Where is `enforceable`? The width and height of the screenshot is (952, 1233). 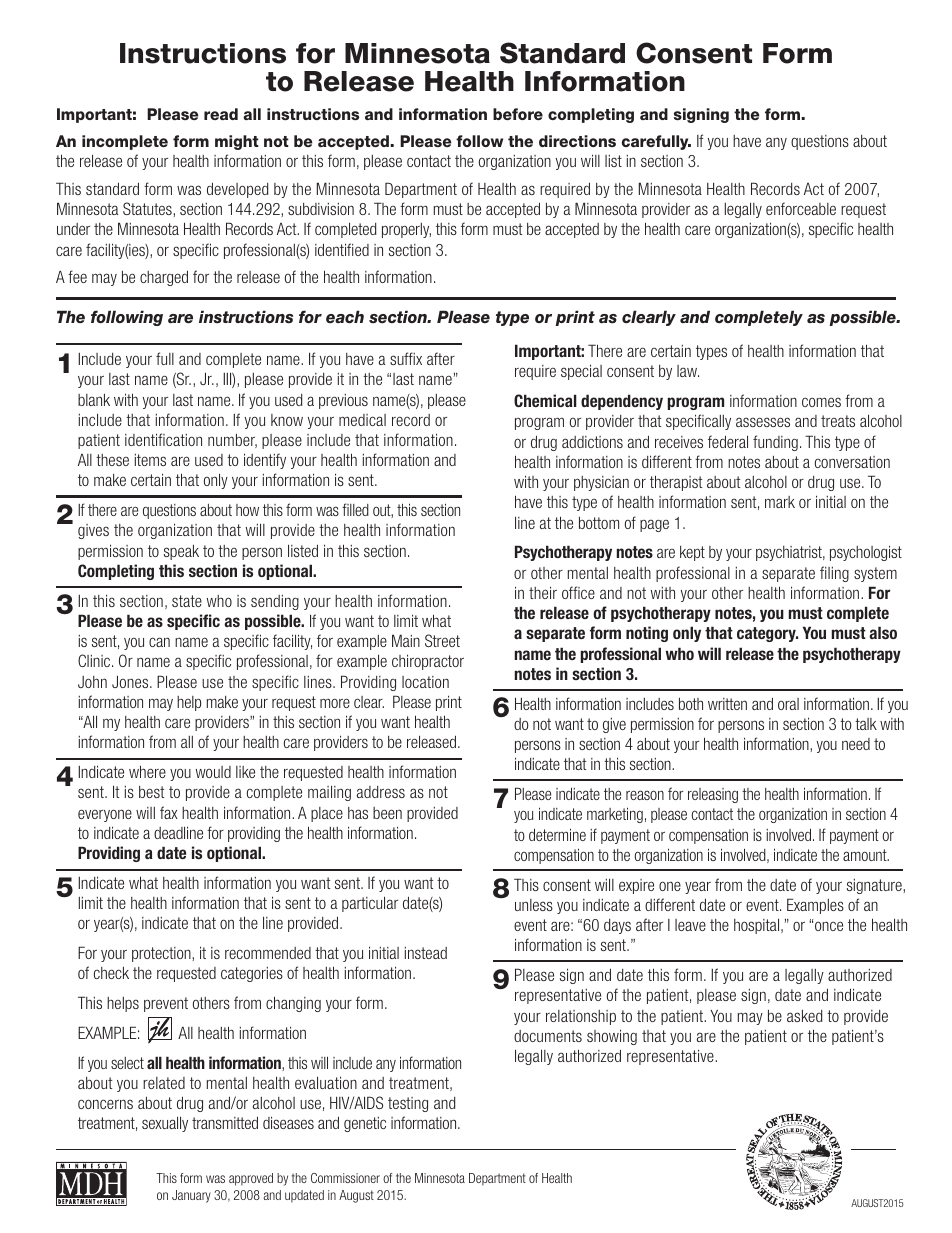 enforceable is located at coordinates (801, 208).
